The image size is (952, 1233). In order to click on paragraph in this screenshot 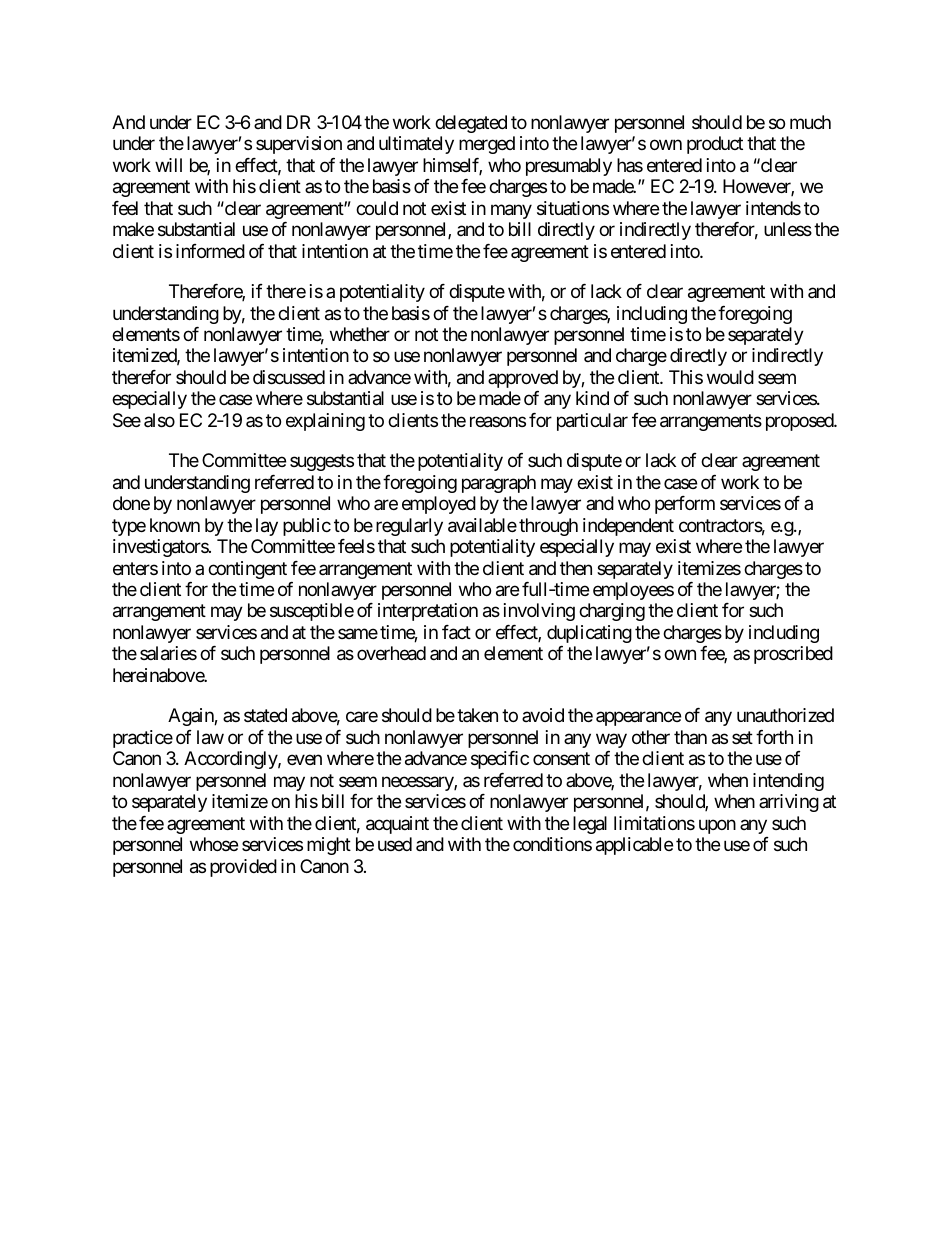, I will do `click(499, 484)`.
